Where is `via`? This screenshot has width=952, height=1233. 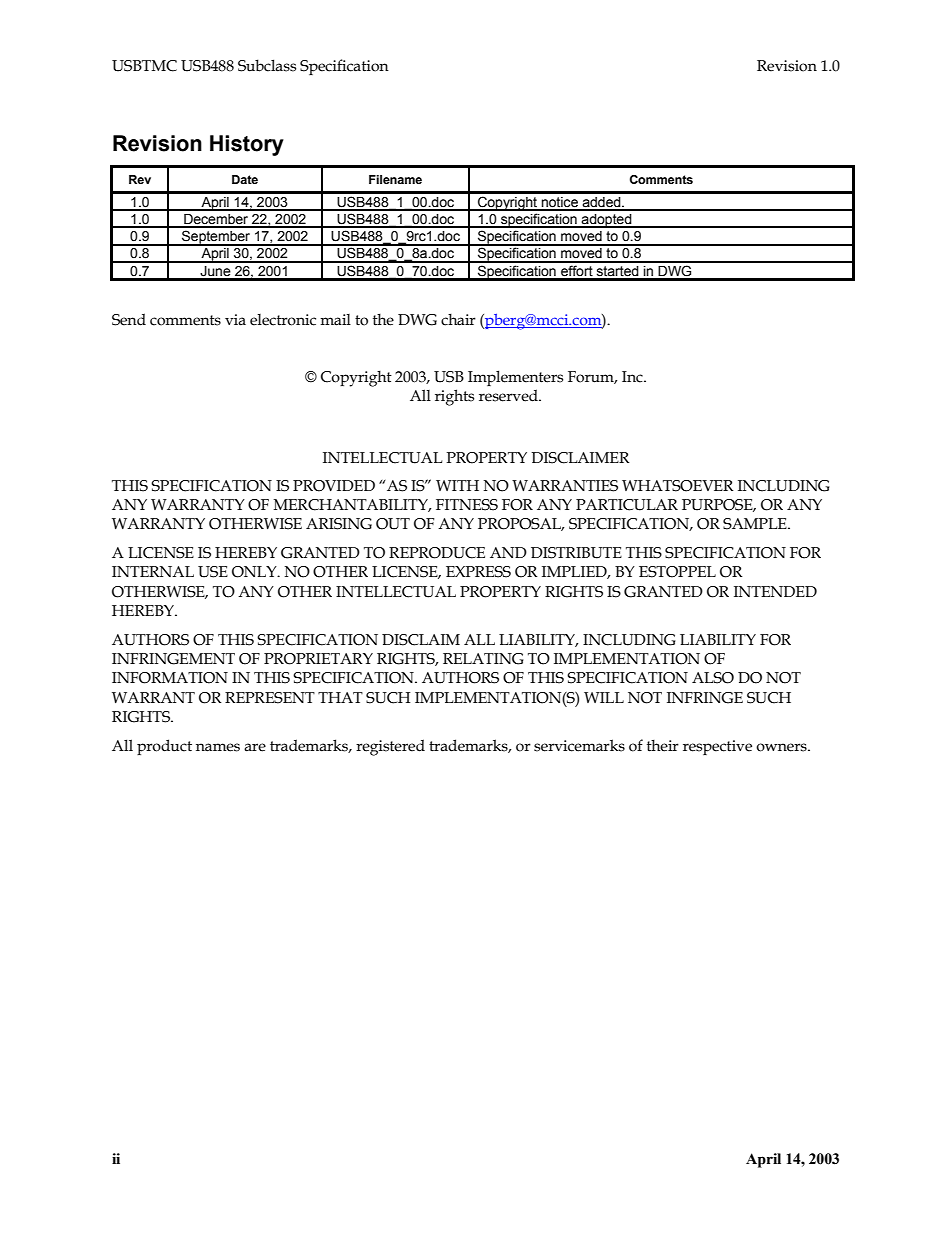 via is located at coordinates (235, 320).
